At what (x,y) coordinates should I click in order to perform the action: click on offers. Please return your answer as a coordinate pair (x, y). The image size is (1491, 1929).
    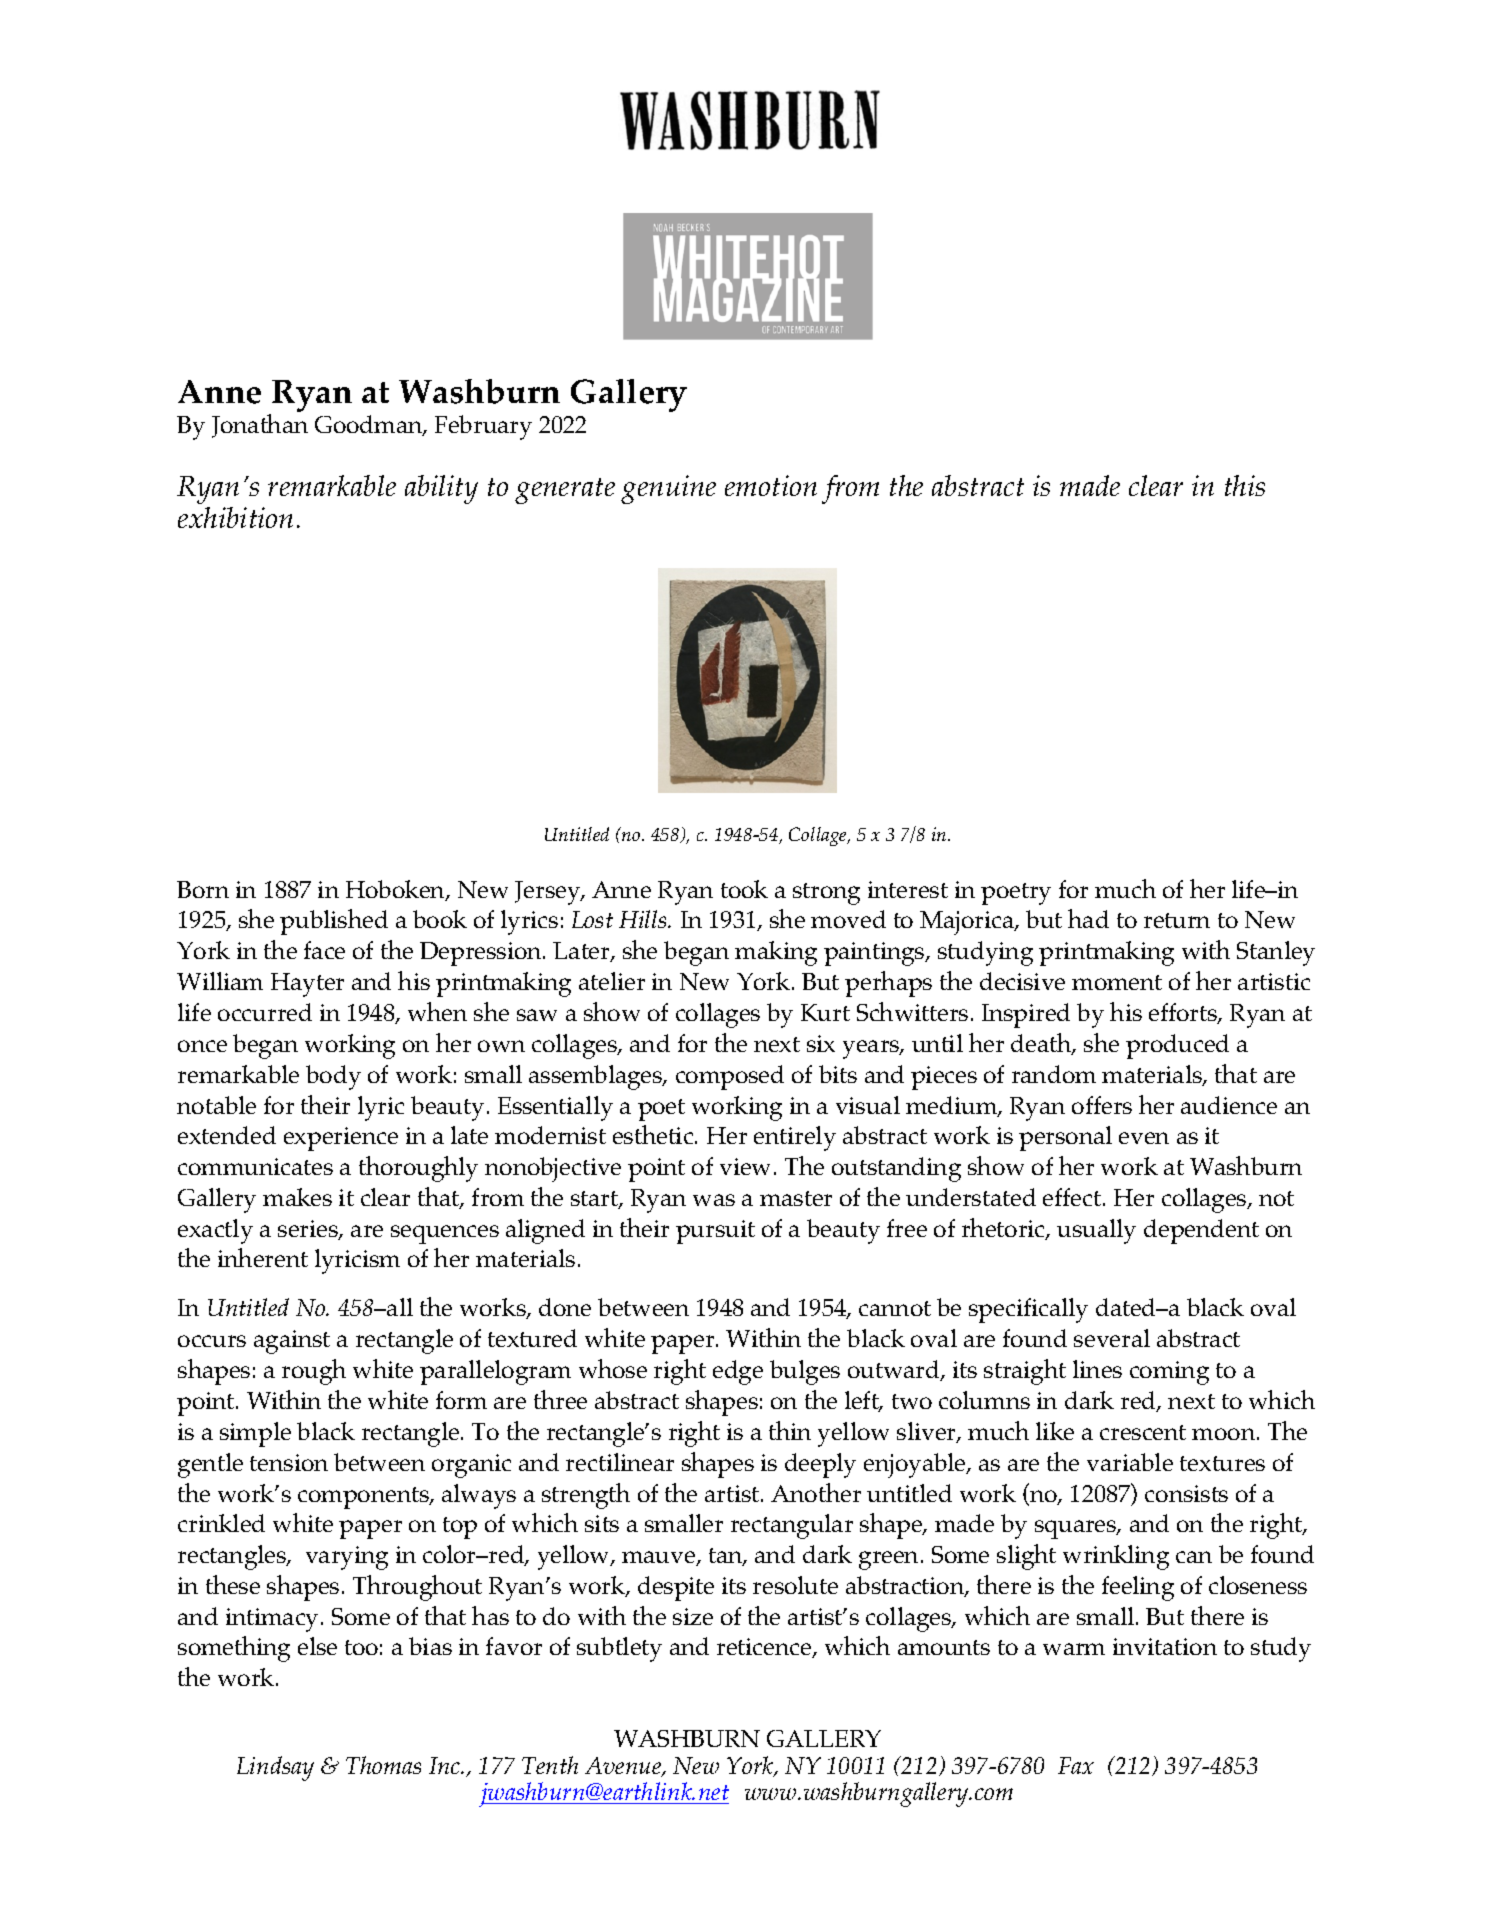
    Looking at the image, I should click on (1102, 1105).
